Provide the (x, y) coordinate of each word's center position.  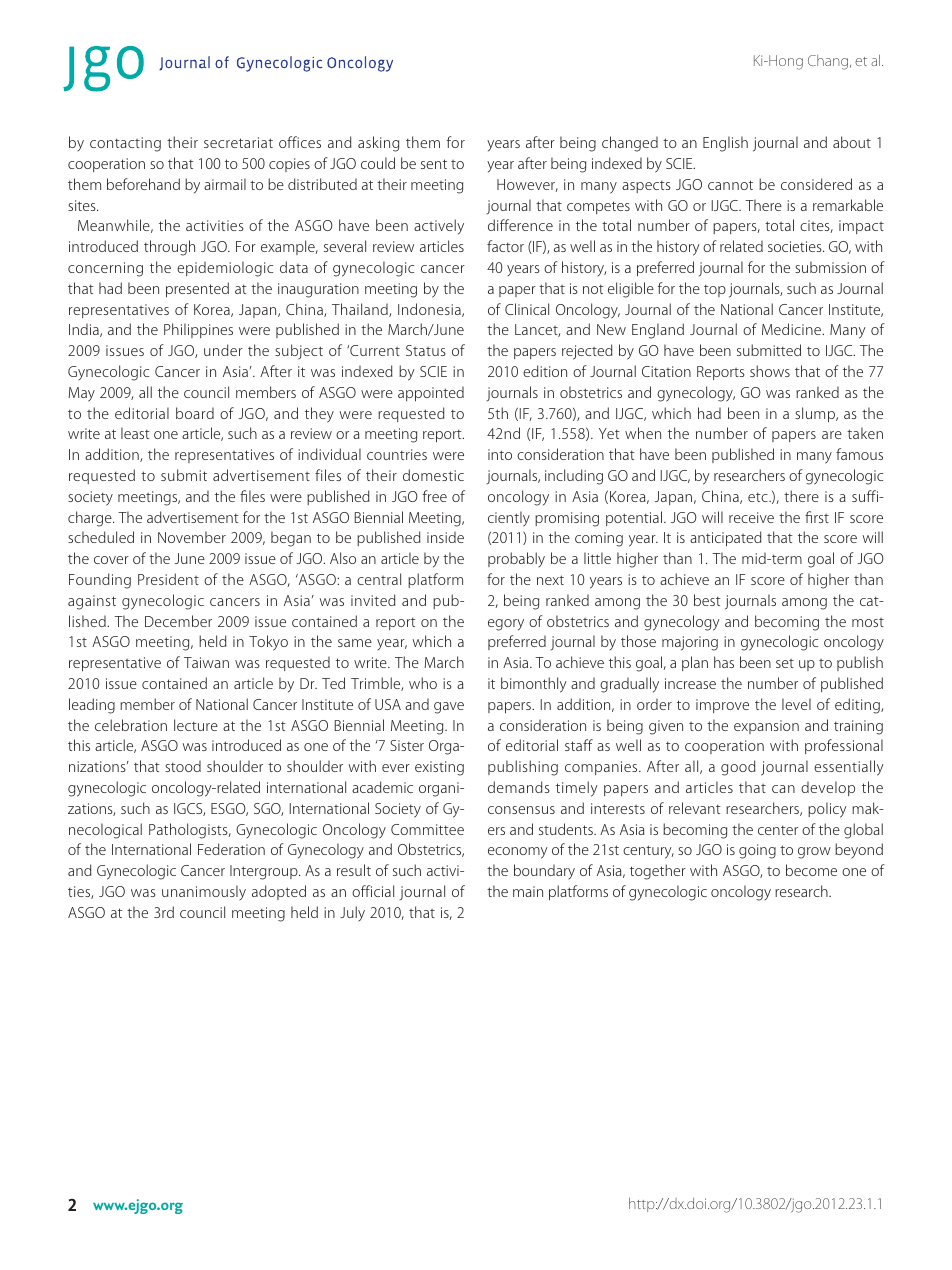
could (378, 163)
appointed (431, 393)
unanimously (204, 892)
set (785, 663)
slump (816, 414)
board (195, 413)
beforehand (143, 184)
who (423, 683)
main (528, 891)
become (811, 870)
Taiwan (206, 662)
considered (816, 184)
